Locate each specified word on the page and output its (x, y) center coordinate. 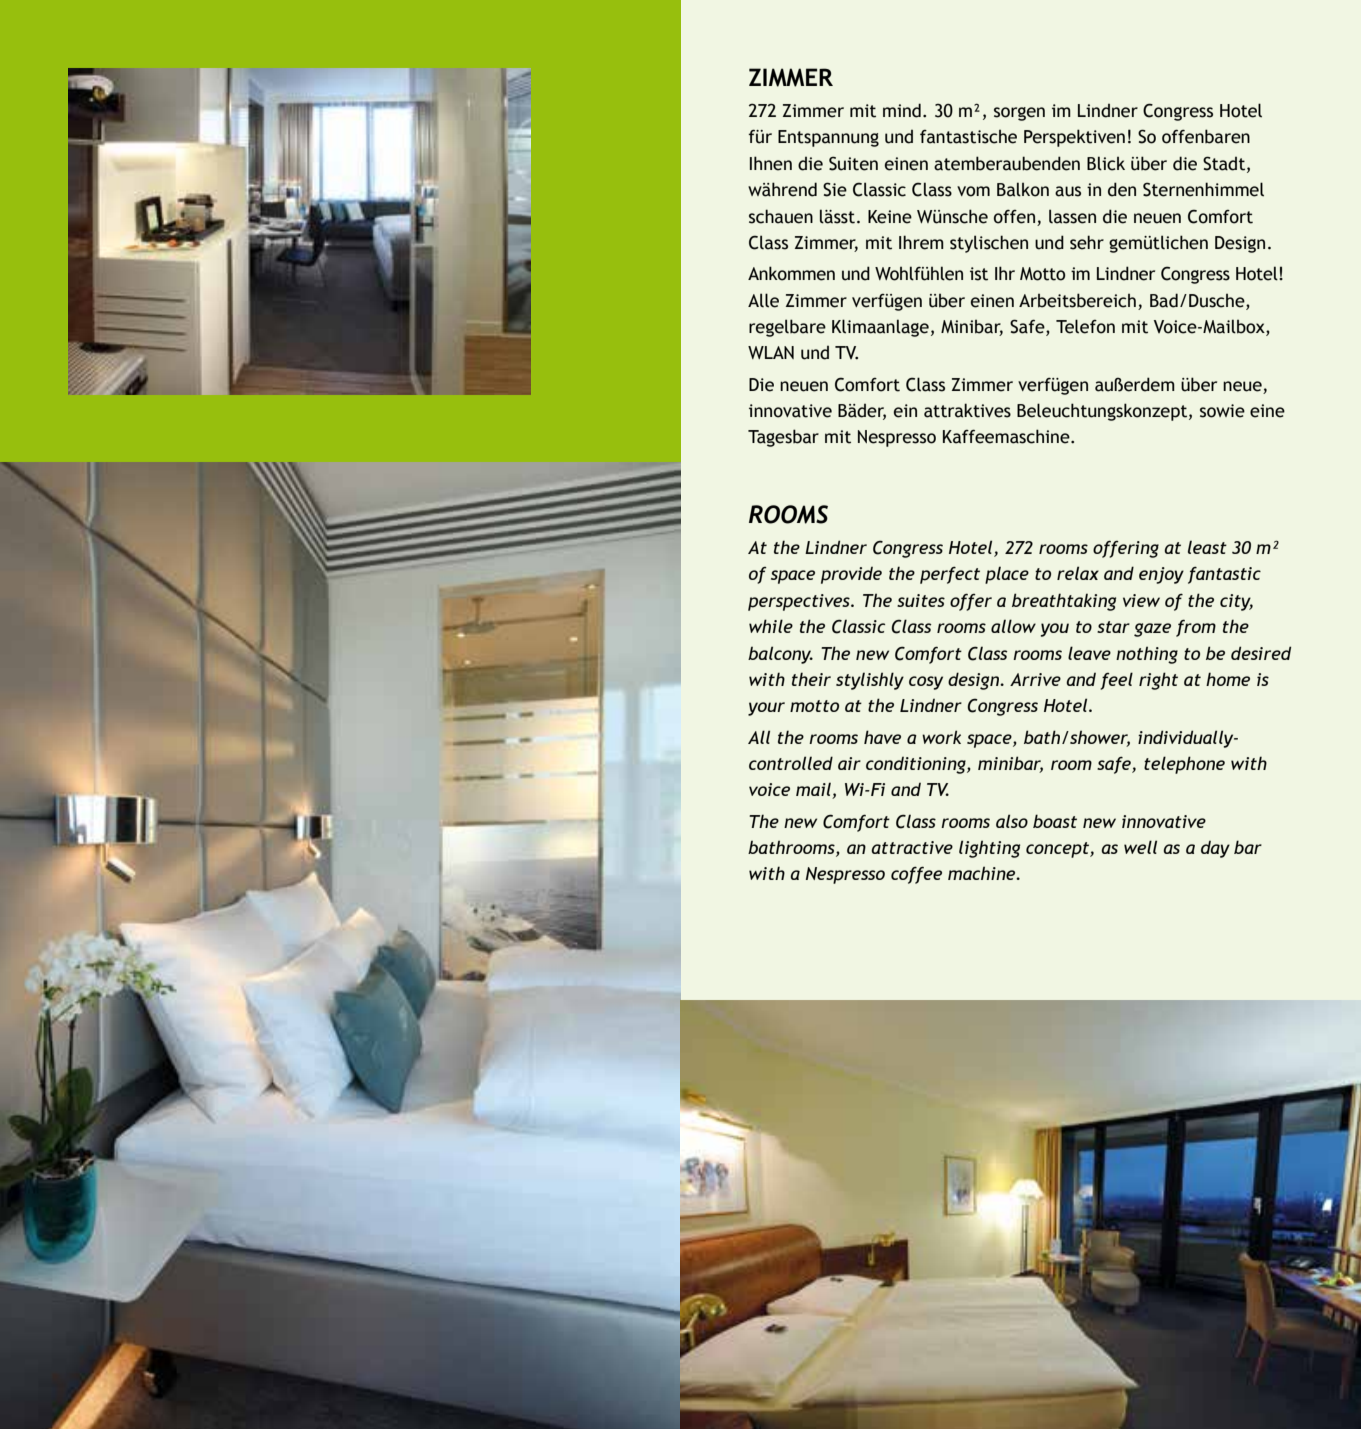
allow (1013, 626)
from (1196, 628)
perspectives (800, 602)
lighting (989, 849)
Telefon (1085, 326)
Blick (1106, 163)
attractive (912, 847)
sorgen (1019, 114)
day (1215, 849)
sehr (1087, 242)
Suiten (853, 163)
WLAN (771, 352)
